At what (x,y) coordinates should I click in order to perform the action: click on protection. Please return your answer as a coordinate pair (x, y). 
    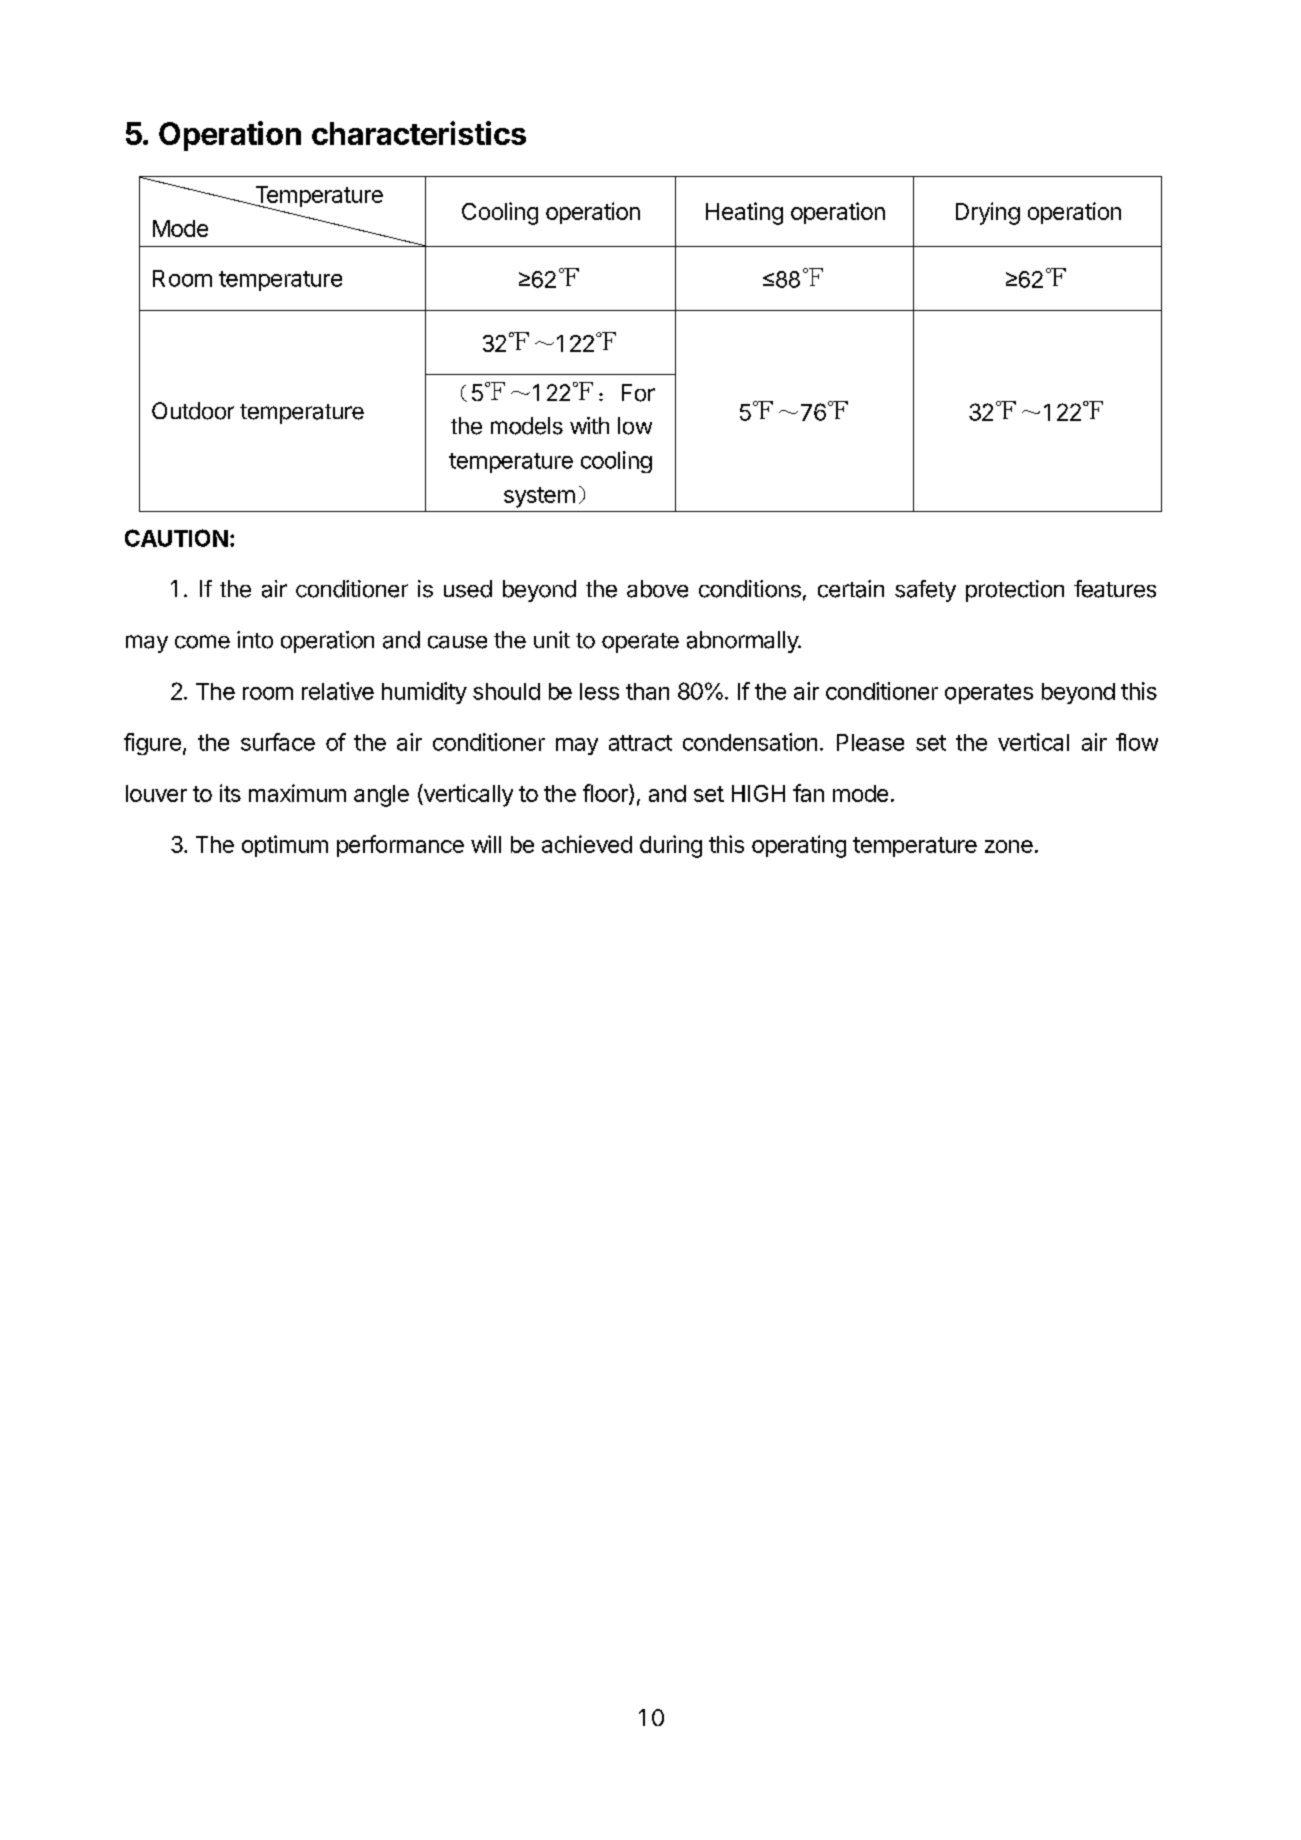
    Looking at the image, I should click on (1015, 591).
